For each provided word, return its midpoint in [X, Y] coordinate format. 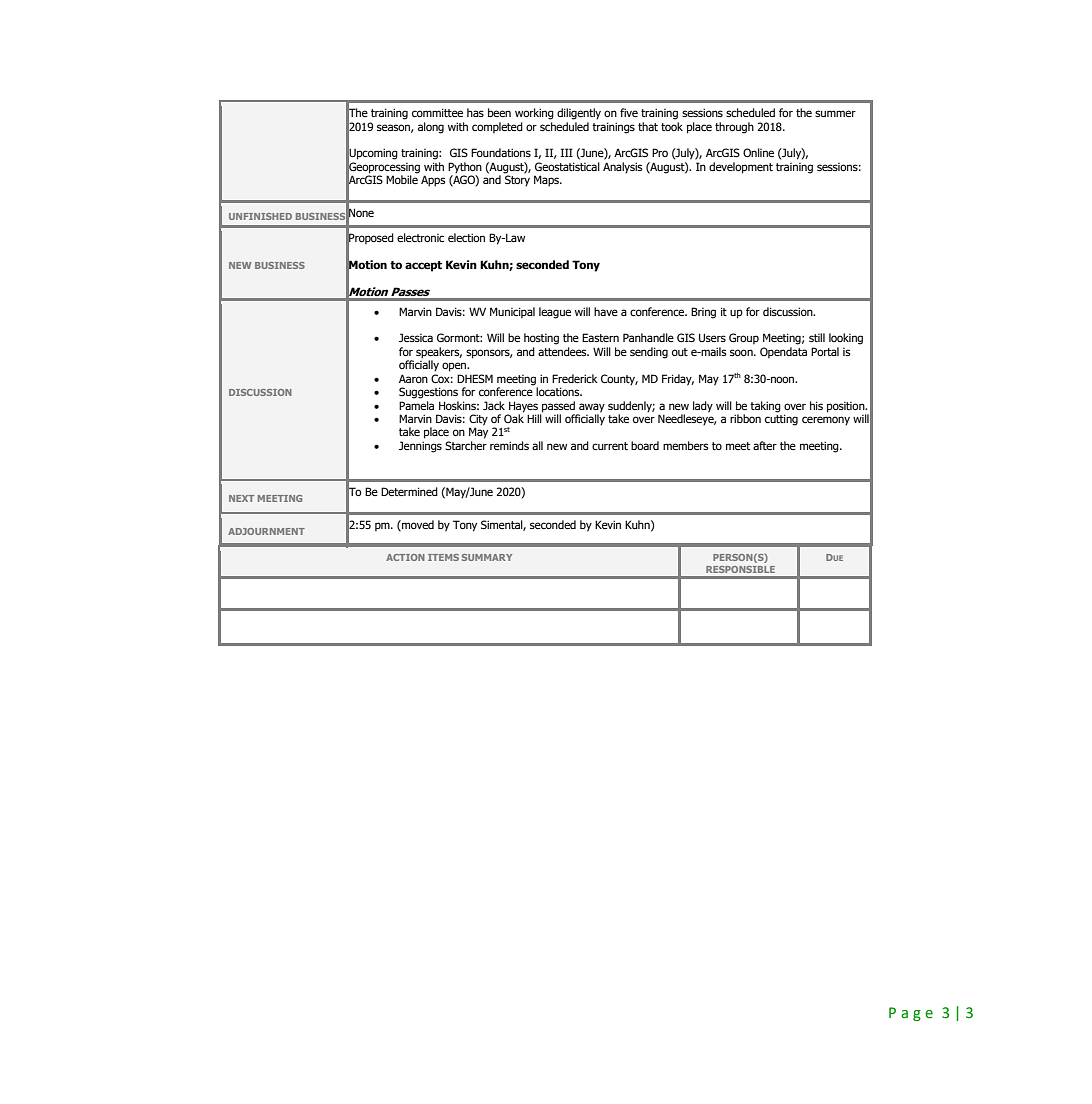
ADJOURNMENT [266, 531]
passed [558, 407]
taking [765, 407]
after [765, 445]
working [534, 114]
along [431, 128]
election [466, 237]
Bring [703, 313]
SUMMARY [487, 557]
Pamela [416, 405]
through [734, 128]
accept [423, 266]
